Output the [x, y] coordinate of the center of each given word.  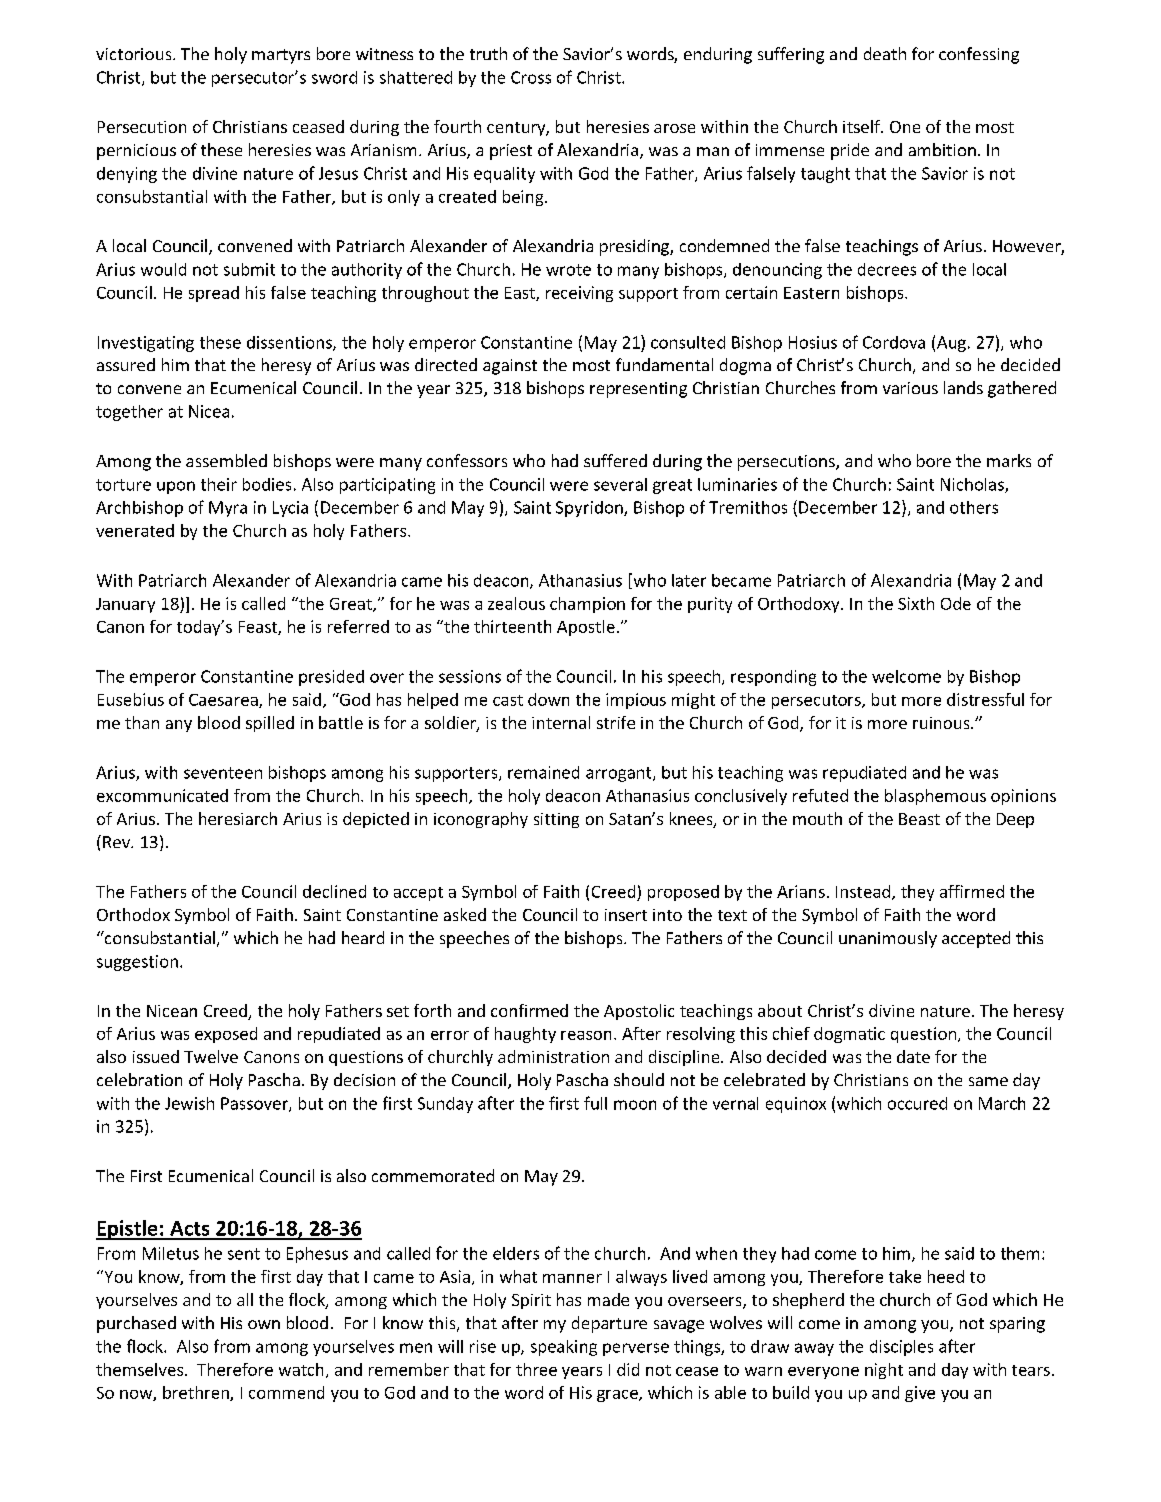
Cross [531, 77]
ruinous [942, 723]
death [885, 53]
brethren [197, 1393]
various [910, 388]
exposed [226, 1035]
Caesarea [224, 701]
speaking [564, 1348]
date [913, 1056]
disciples [901, 1348]
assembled [226, 460]
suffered [615, 460]
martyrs [281, 56]
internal [561, 722]
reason [586, 1035]
